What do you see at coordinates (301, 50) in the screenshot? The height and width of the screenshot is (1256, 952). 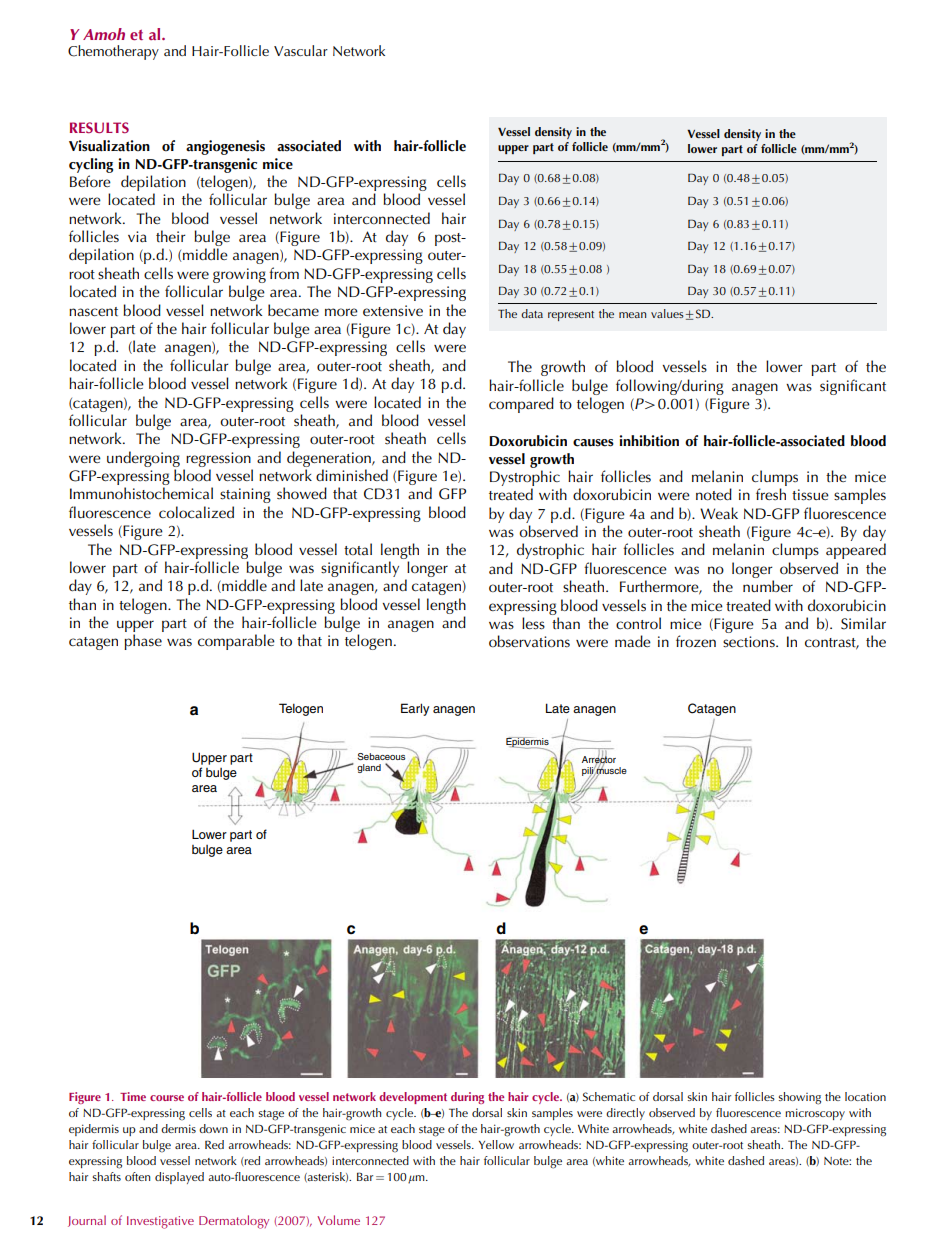 I see `Vascular` at bounding box center [301, 50].
